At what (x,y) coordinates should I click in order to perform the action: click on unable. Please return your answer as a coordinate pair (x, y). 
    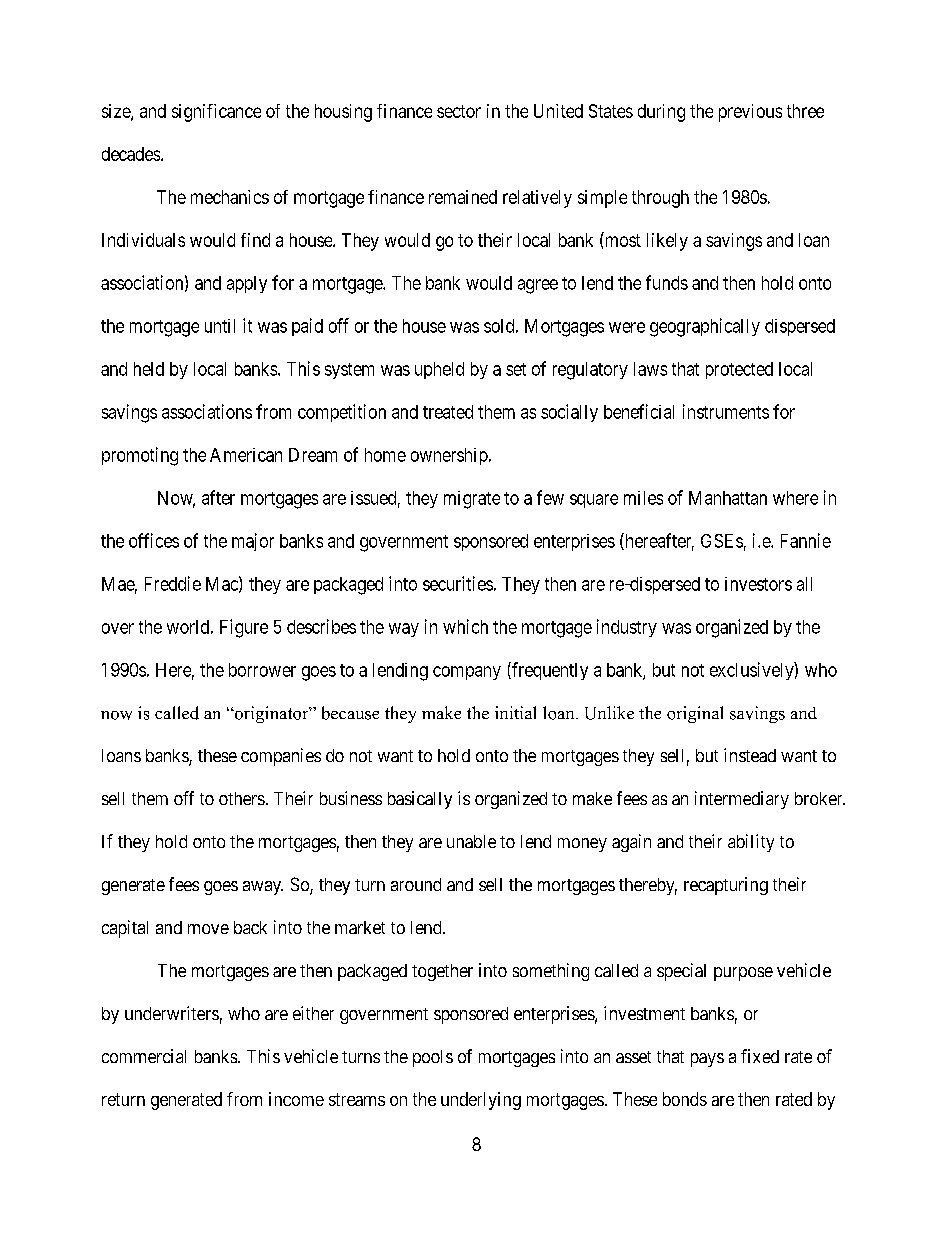
    Looking at the image, I should click on (471, 841).
